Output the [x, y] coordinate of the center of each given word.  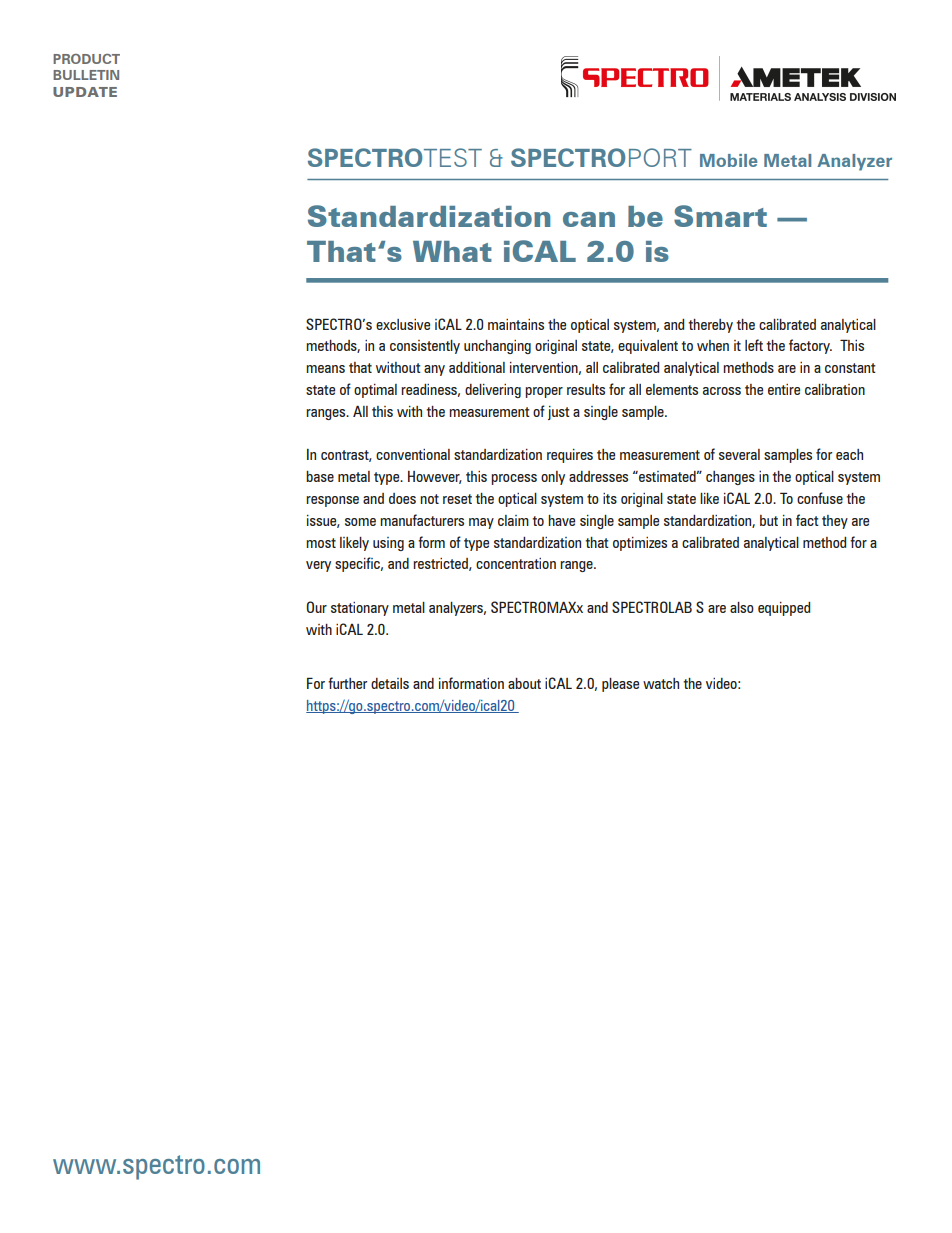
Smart [720, 216]
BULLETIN [86, 75]
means [325, 369]
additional [477, 367]
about [524, 683]
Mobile [729, 160]
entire [784, 389]
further [347, 683]
